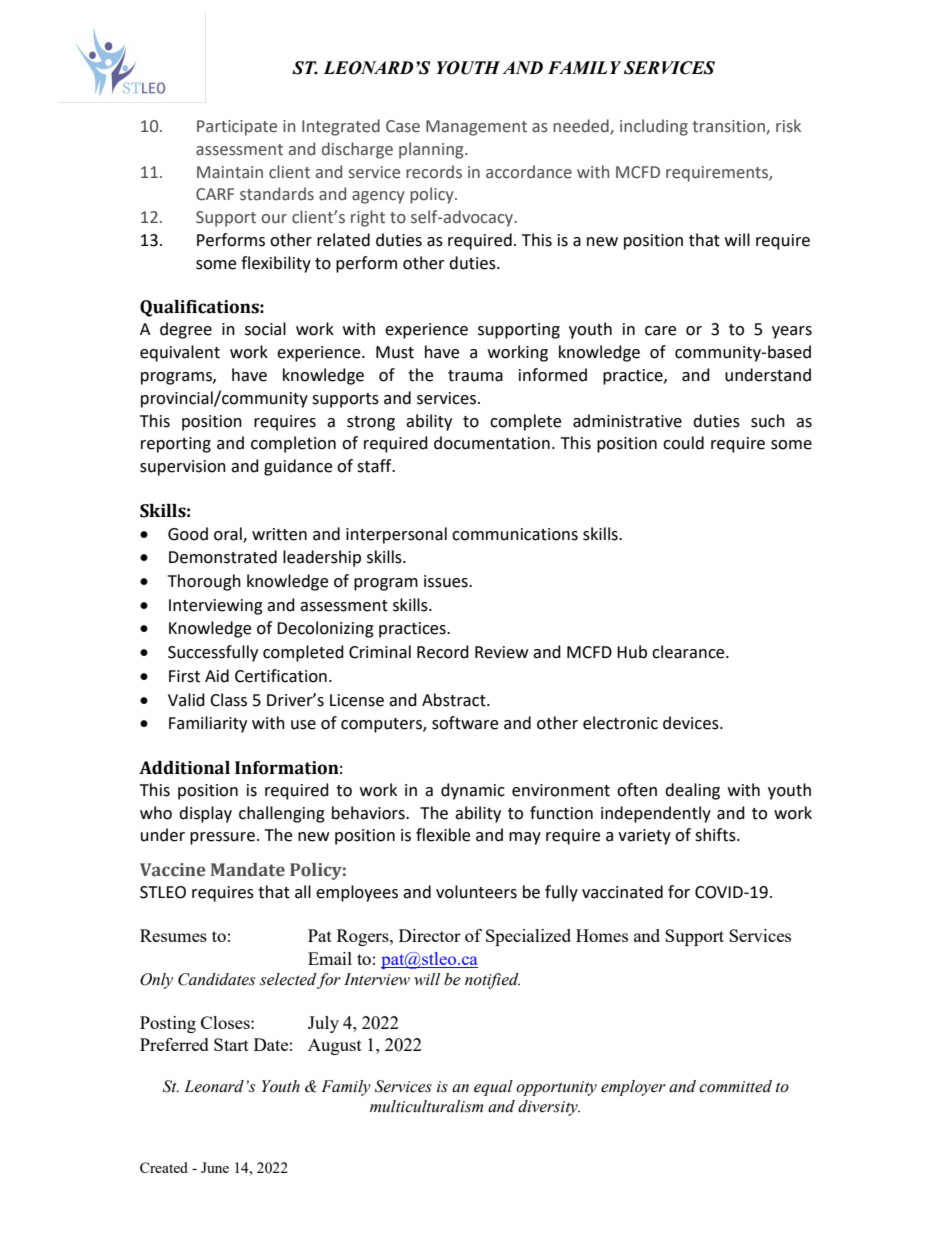 The height and width of the image is (1233, 952). Describe the element at coordinates (729, 127) in the image. I see `transition` at that location.
